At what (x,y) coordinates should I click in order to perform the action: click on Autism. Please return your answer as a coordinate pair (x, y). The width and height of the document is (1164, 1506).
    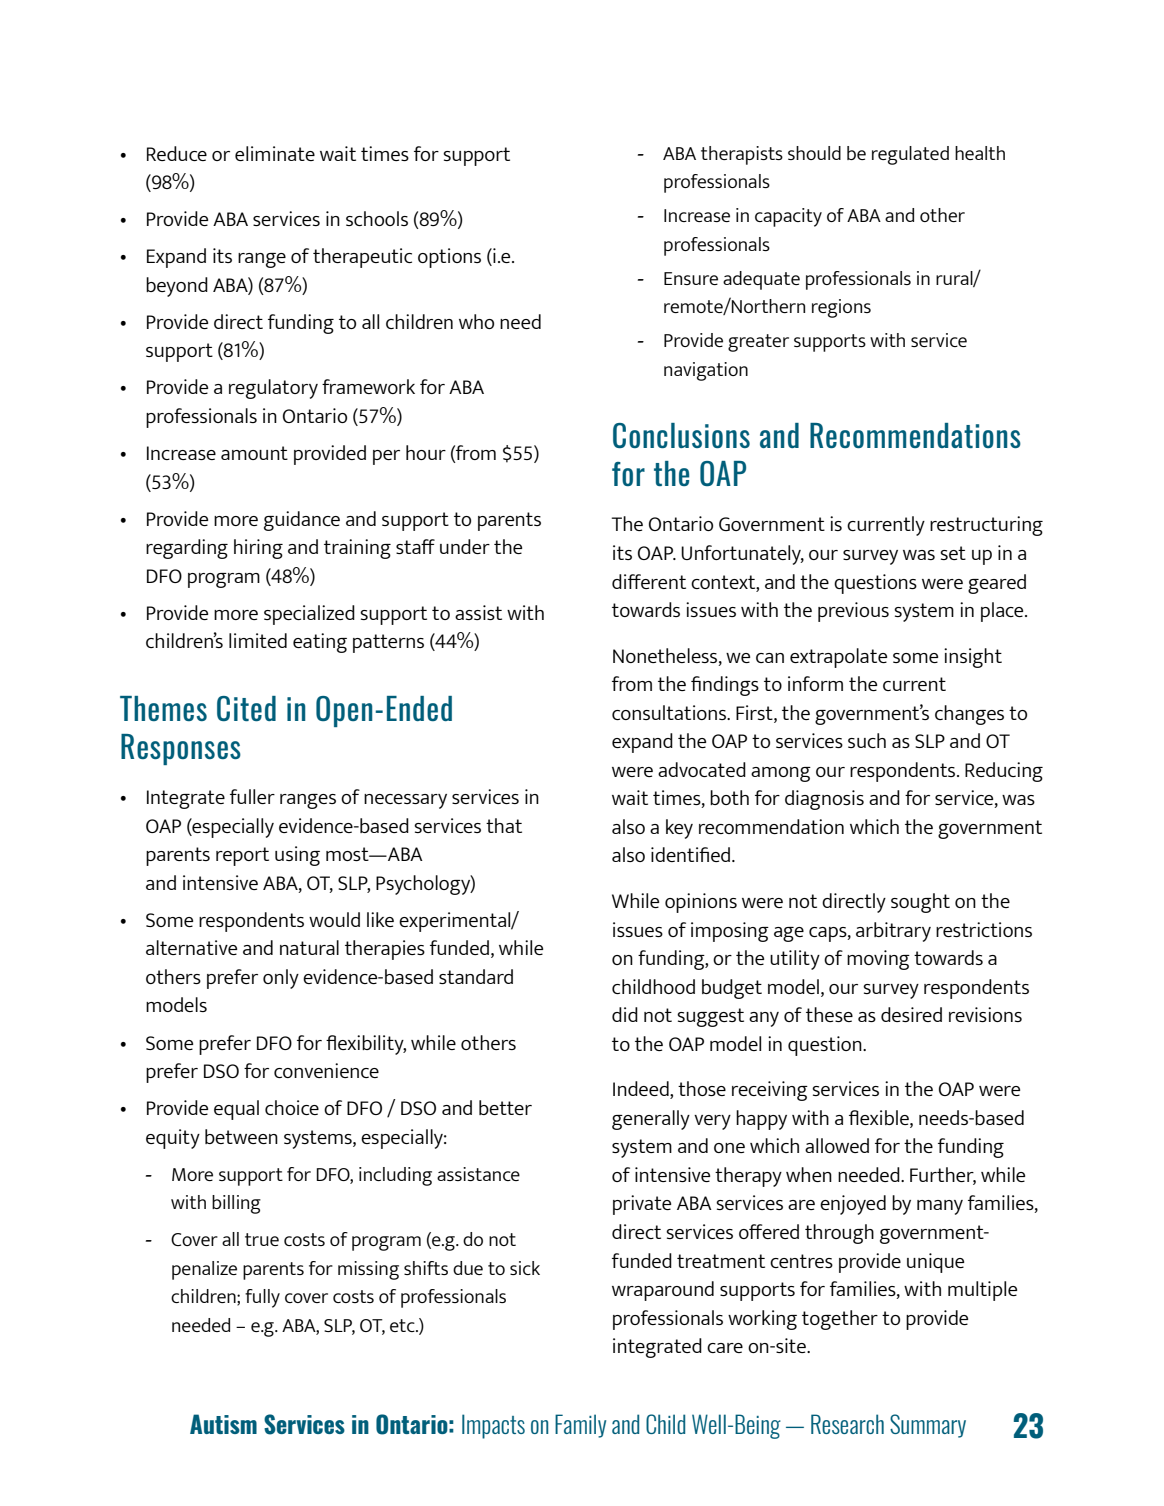
    Looking at the image, I should click on (223, 1424).
